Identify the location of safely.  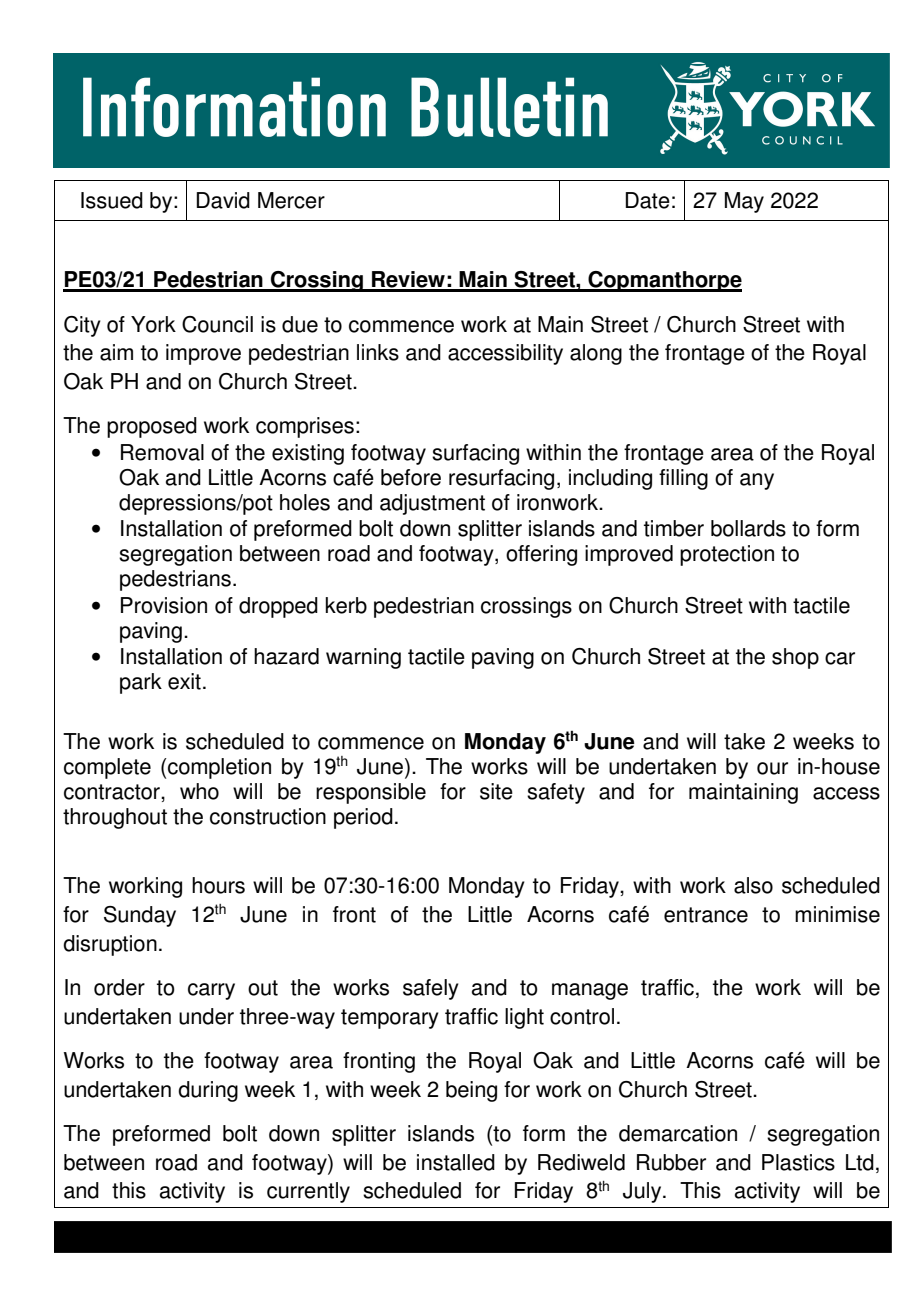
(431, 989).
